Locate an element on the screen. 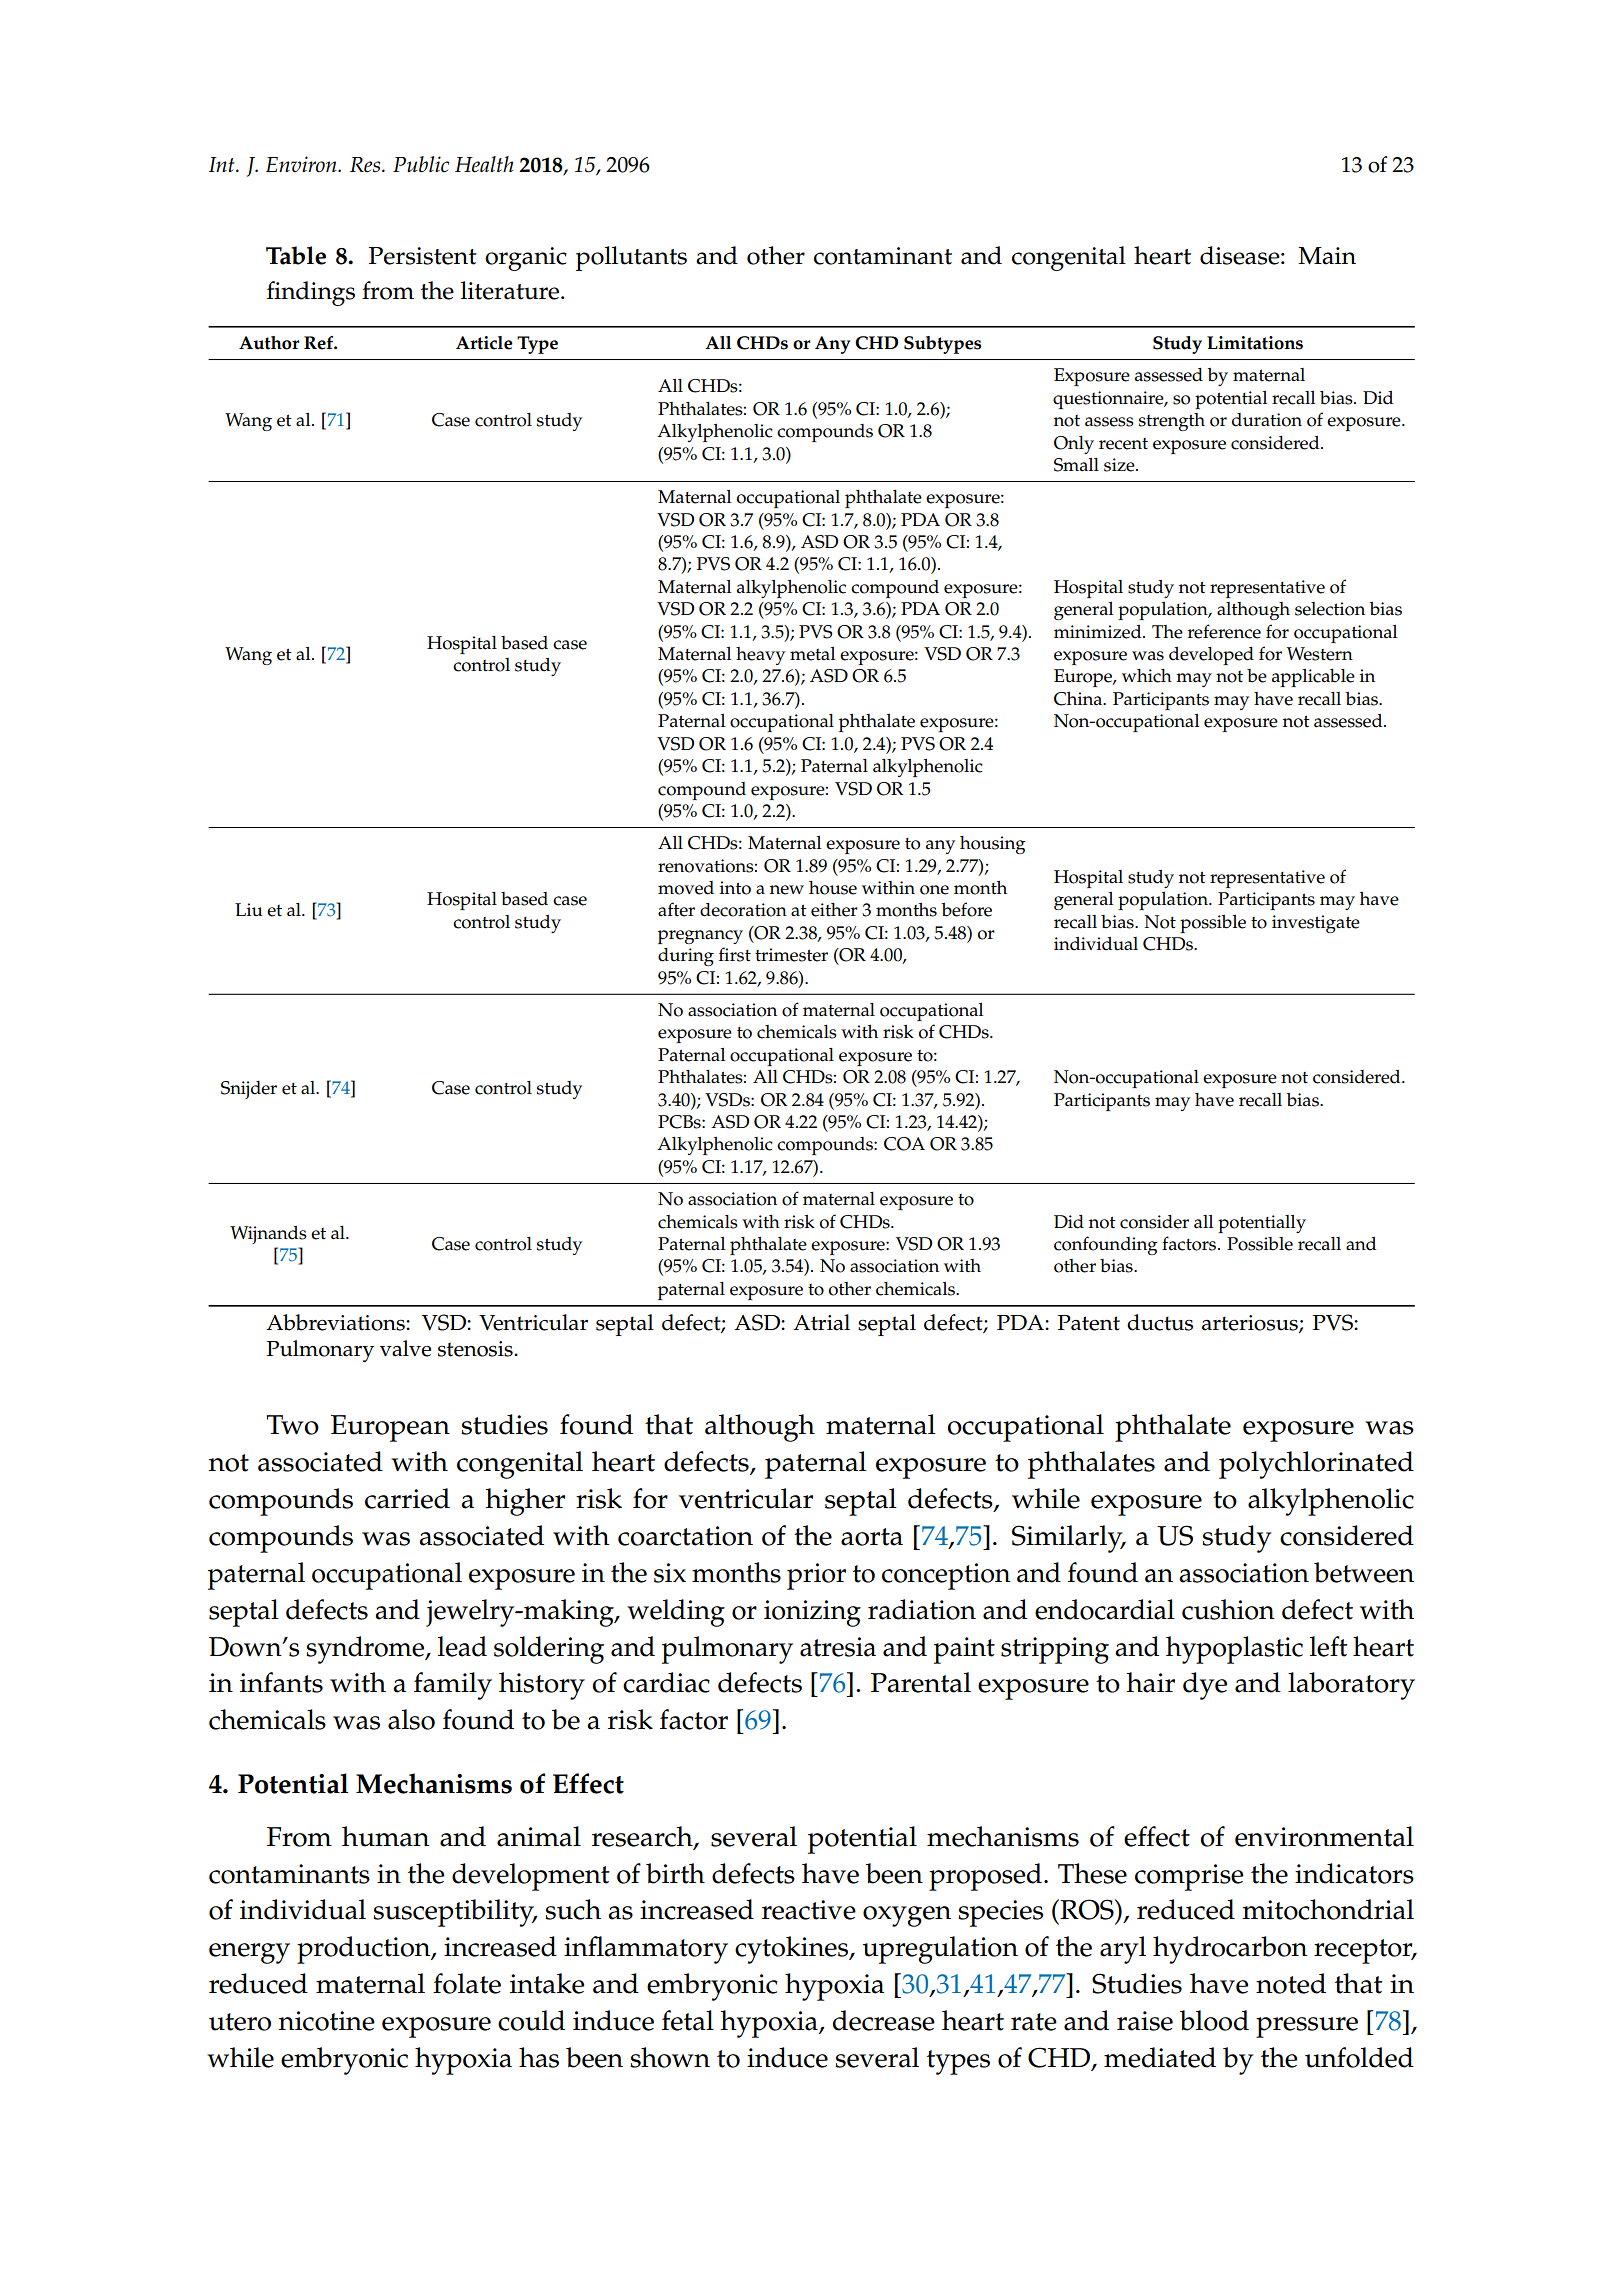 Image resolution: width=1623 pixels, height=2296 pixels. nicotine is located at coordinates (326, 2021).
